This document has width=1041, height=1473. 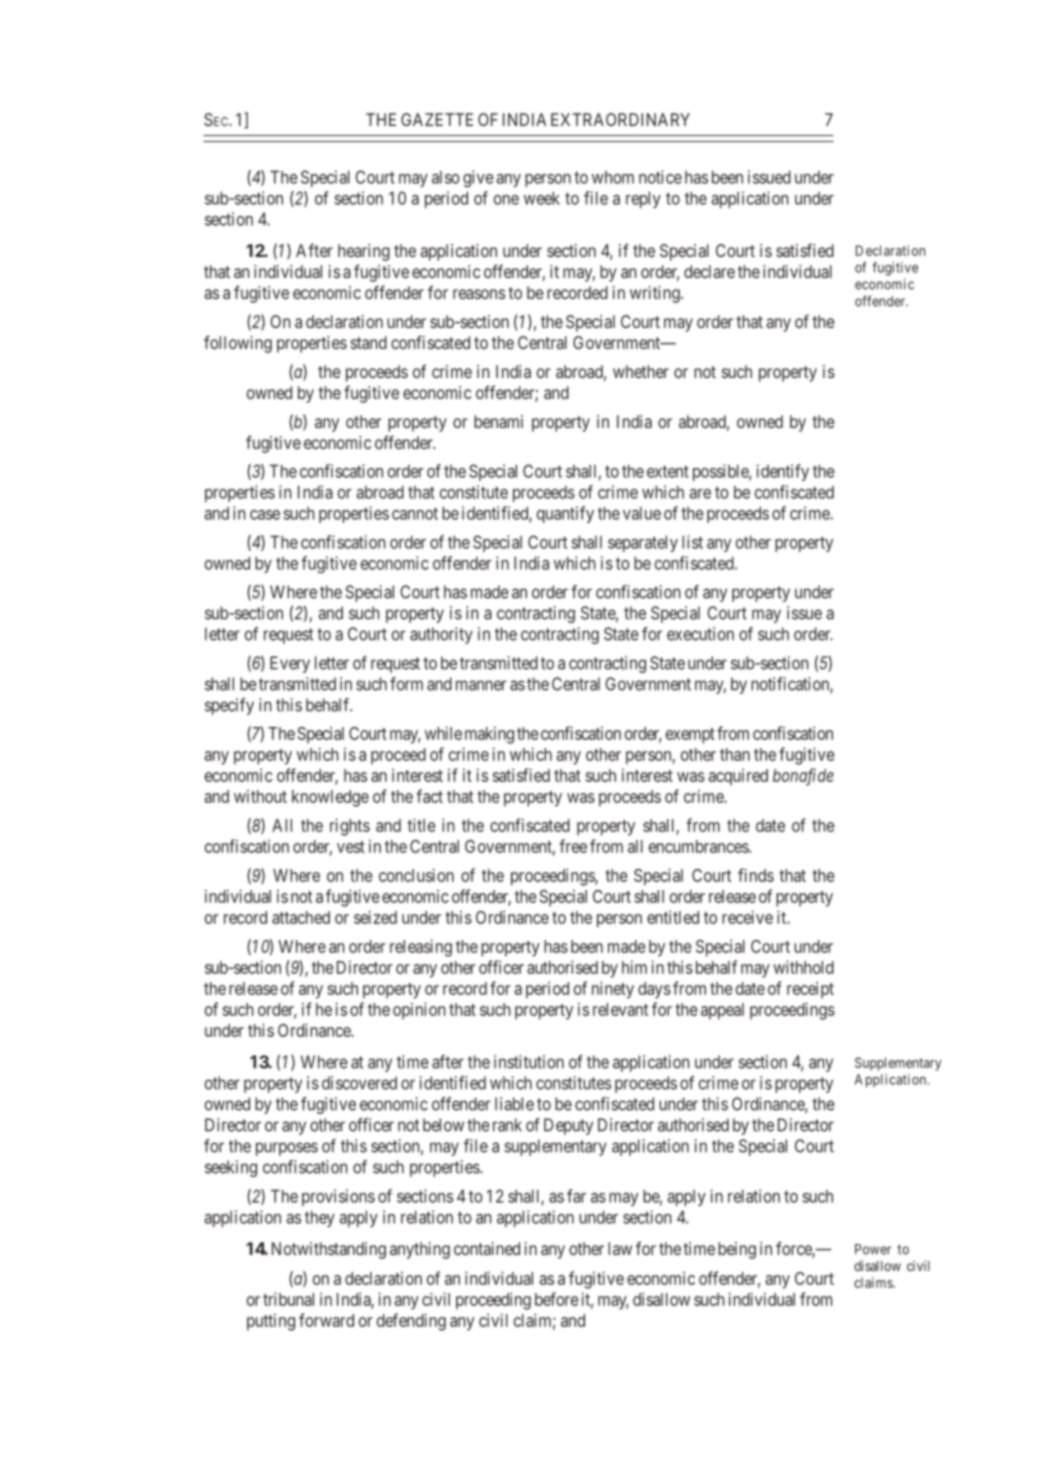 I want to click on quantify, so click(x=565, y=514).
